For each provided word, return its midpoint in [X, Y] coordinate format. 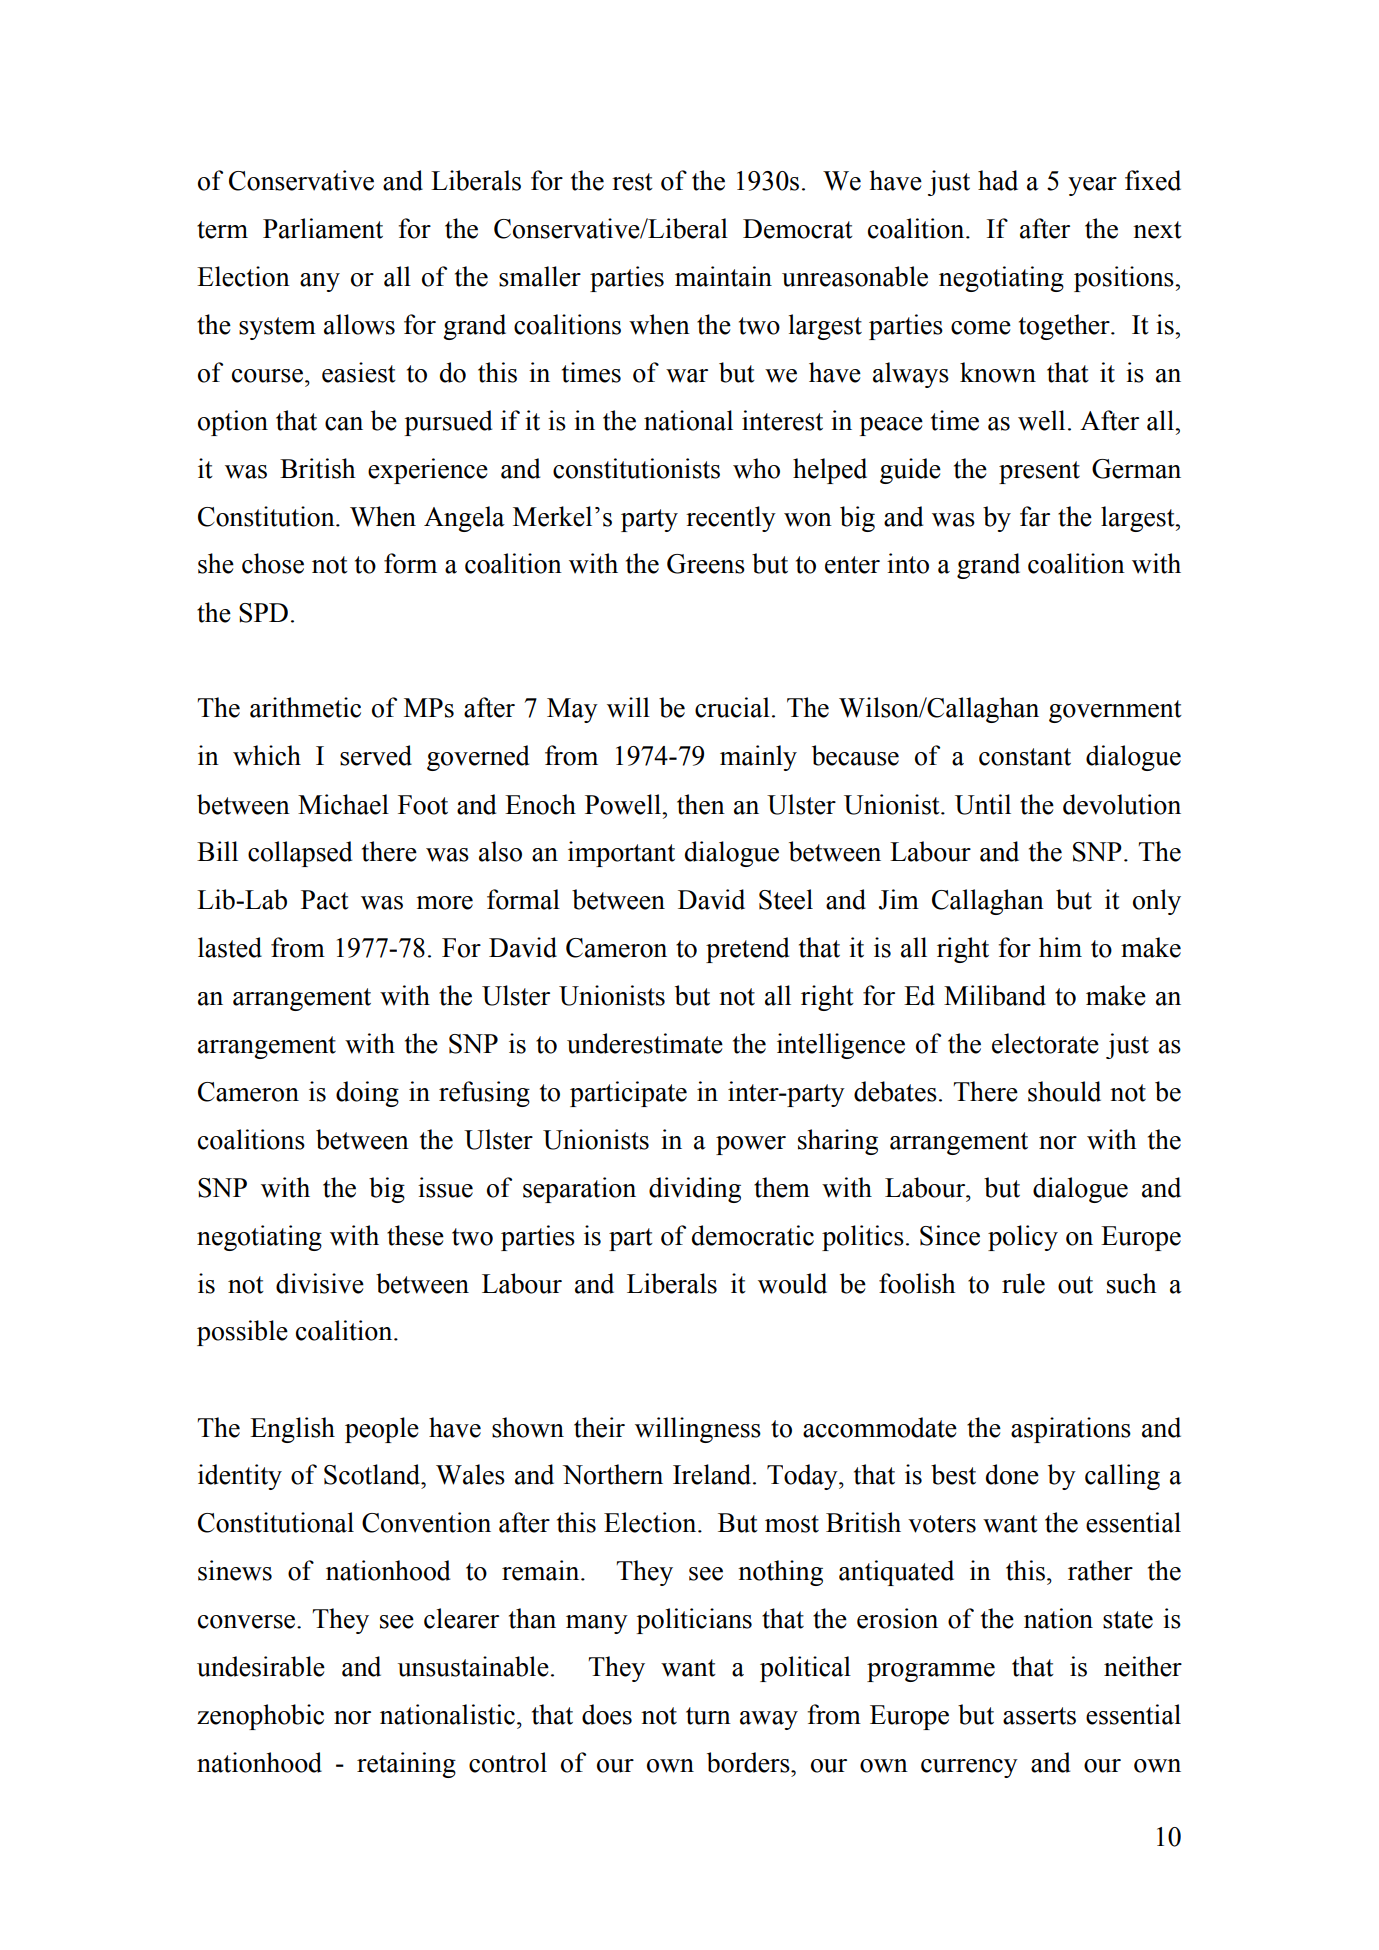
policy [1023, 1238]
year [1092, 186]
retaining [406, 1765]
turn [708, 1716]
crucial [732, 707]
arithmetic [305, 707]
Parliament [323, 228]
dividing [695, 1190]
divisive [320, 1283]
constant [1025, 757]
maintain [723, 276]
